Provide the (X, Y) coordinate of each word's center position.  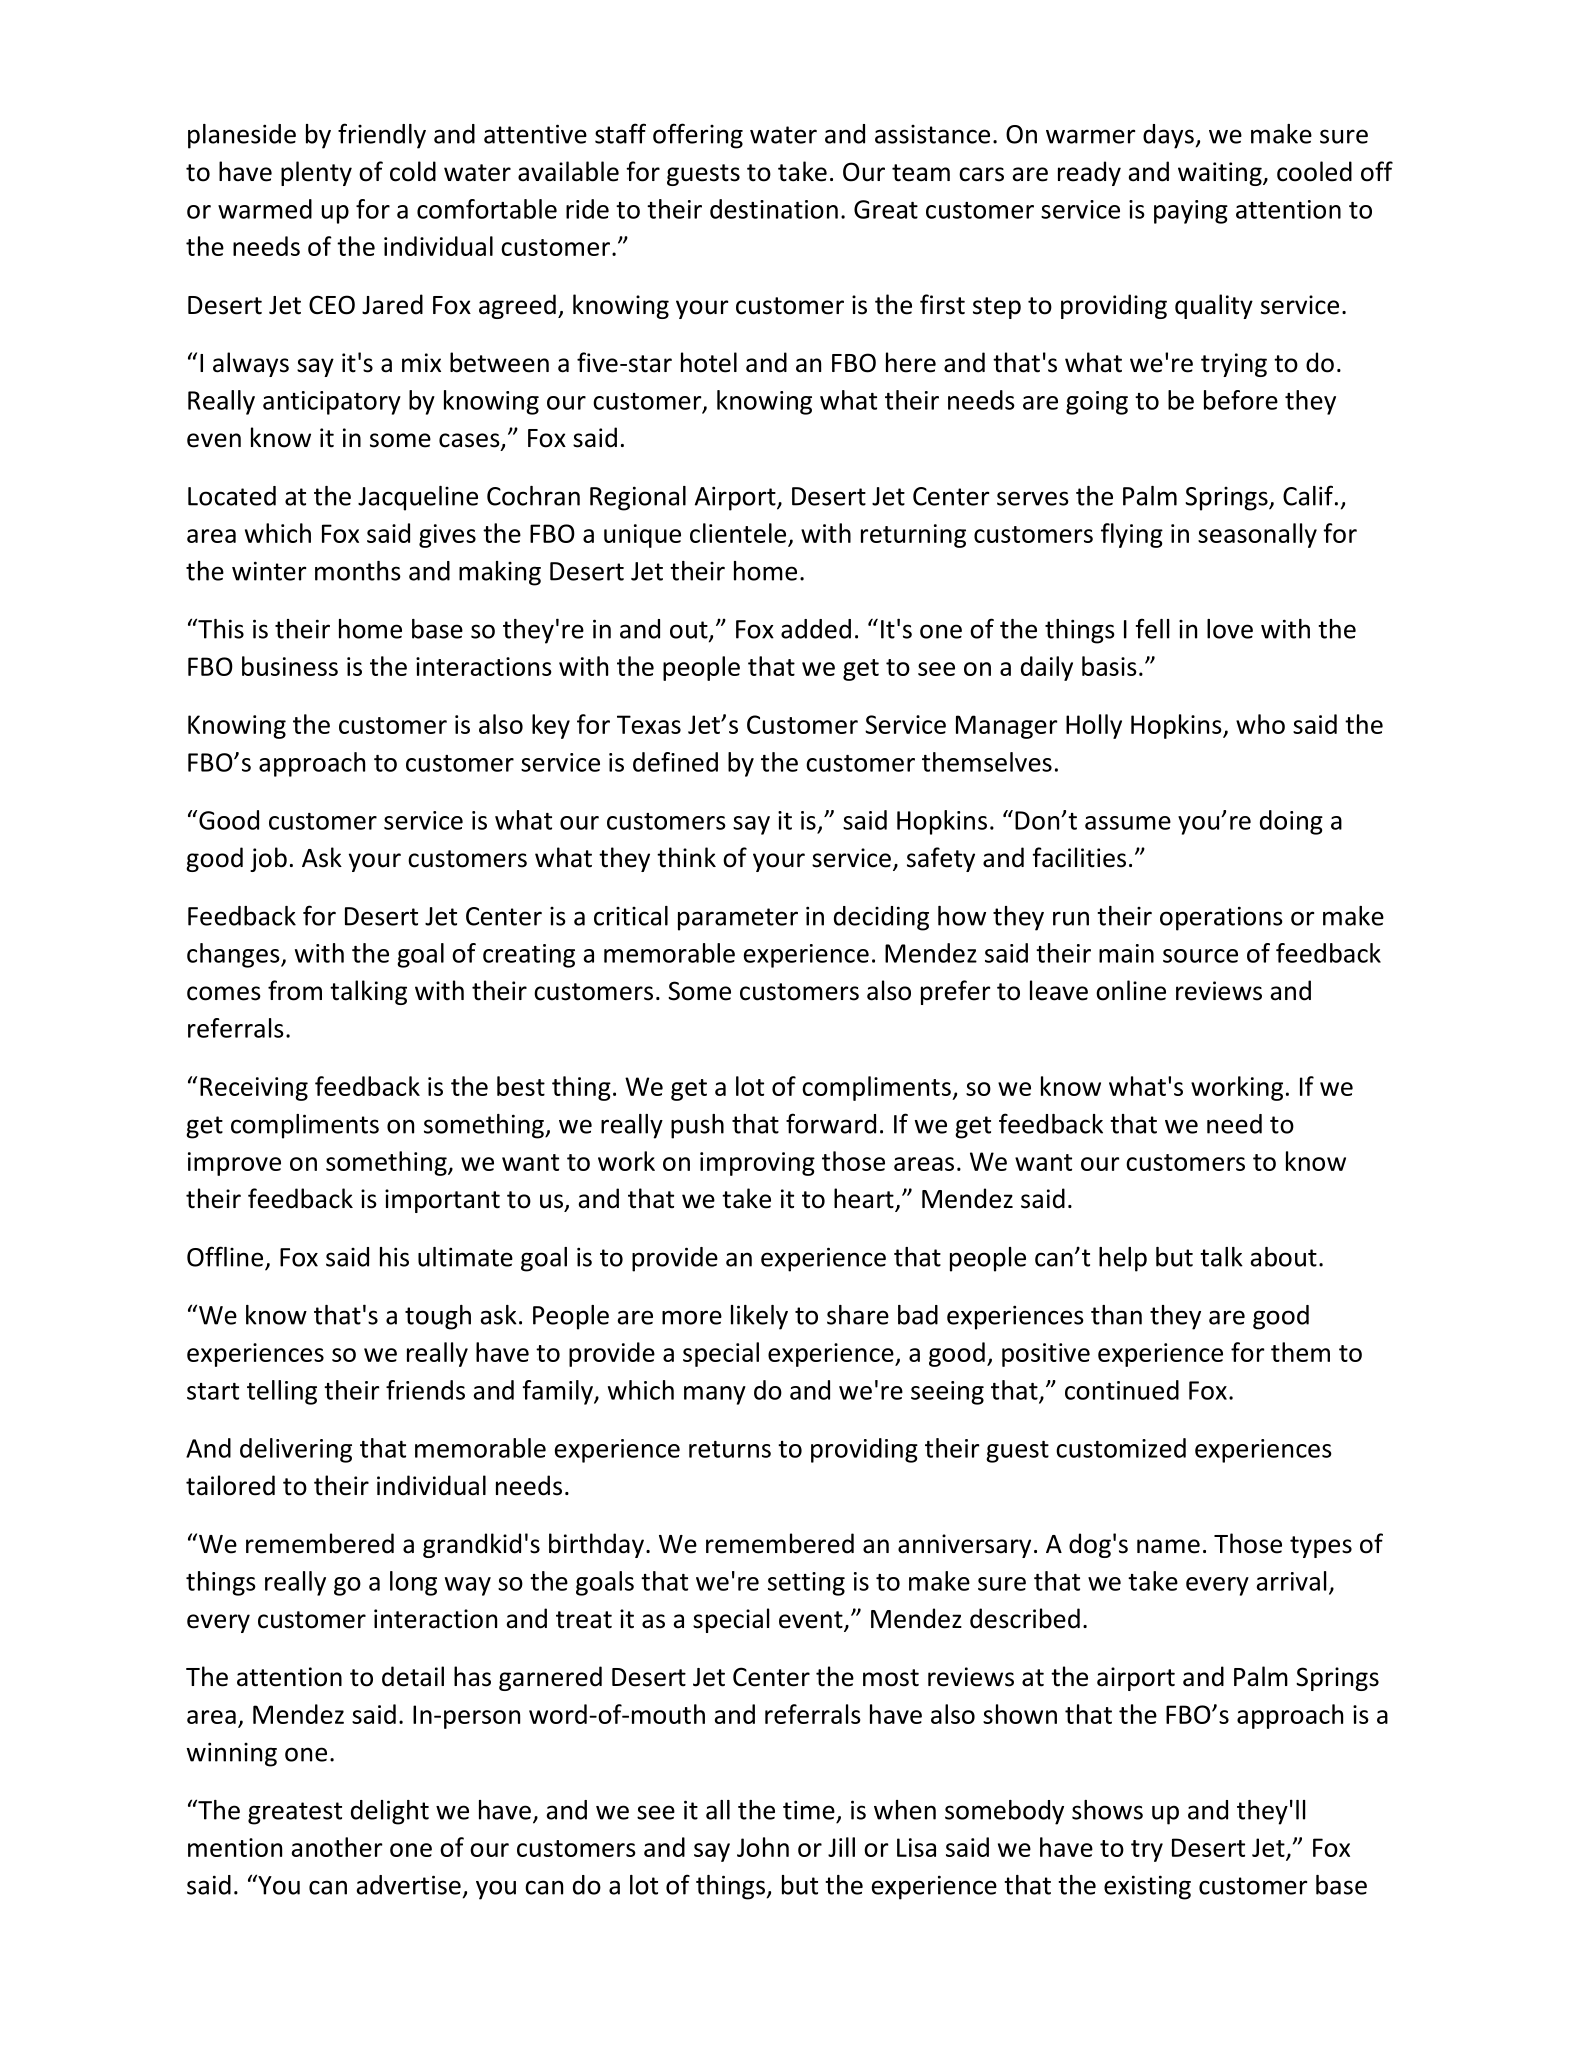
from (295, 990)
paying (1191, 212)
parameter (738, 919)
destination (774, 209)
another (337, 1847)
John (763, 1847)
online (1131, 990)
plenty (316, 173)
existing (1147, 1887)
